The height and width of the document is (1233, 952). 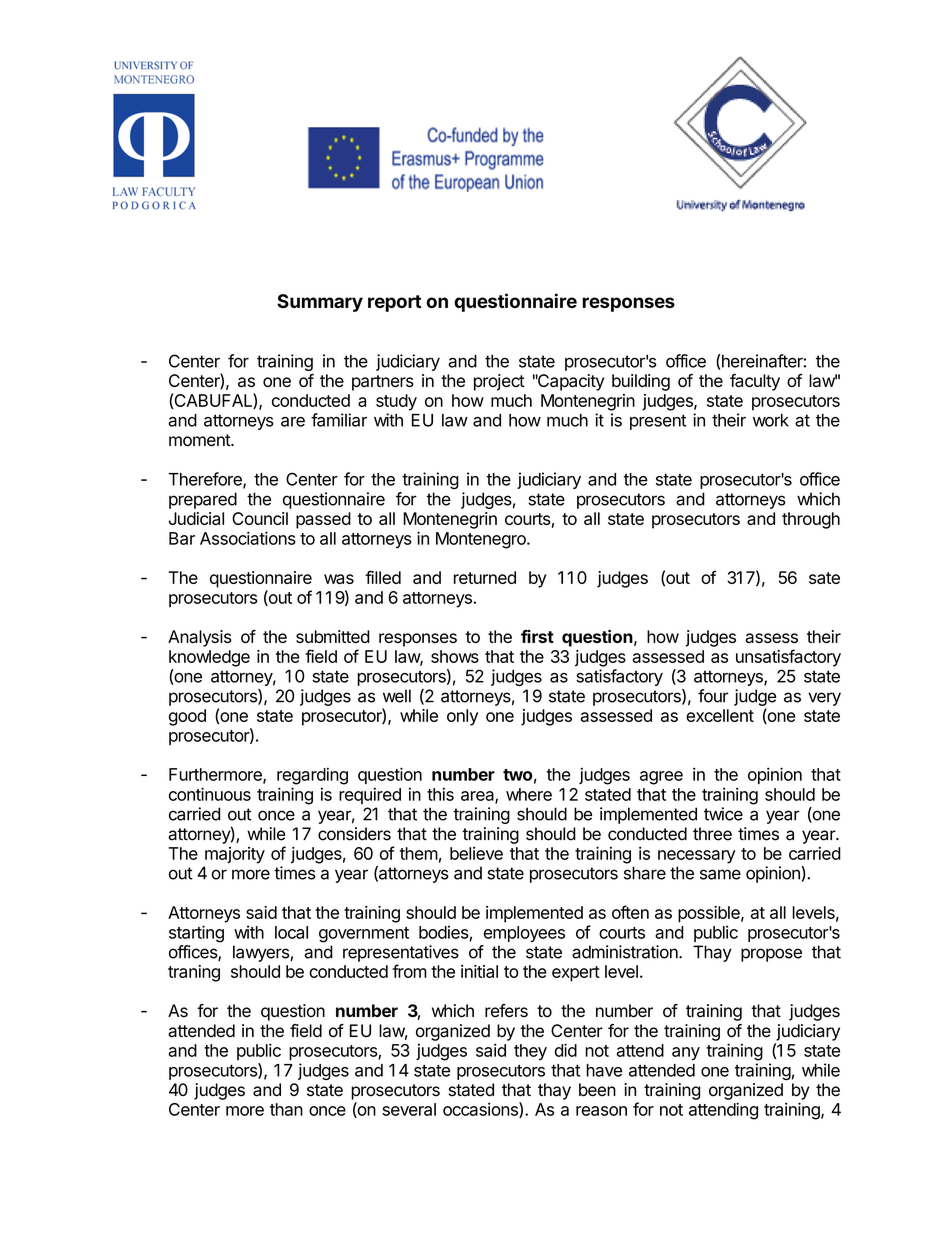 I want to click on excellent, so click(x=720, y=715).
